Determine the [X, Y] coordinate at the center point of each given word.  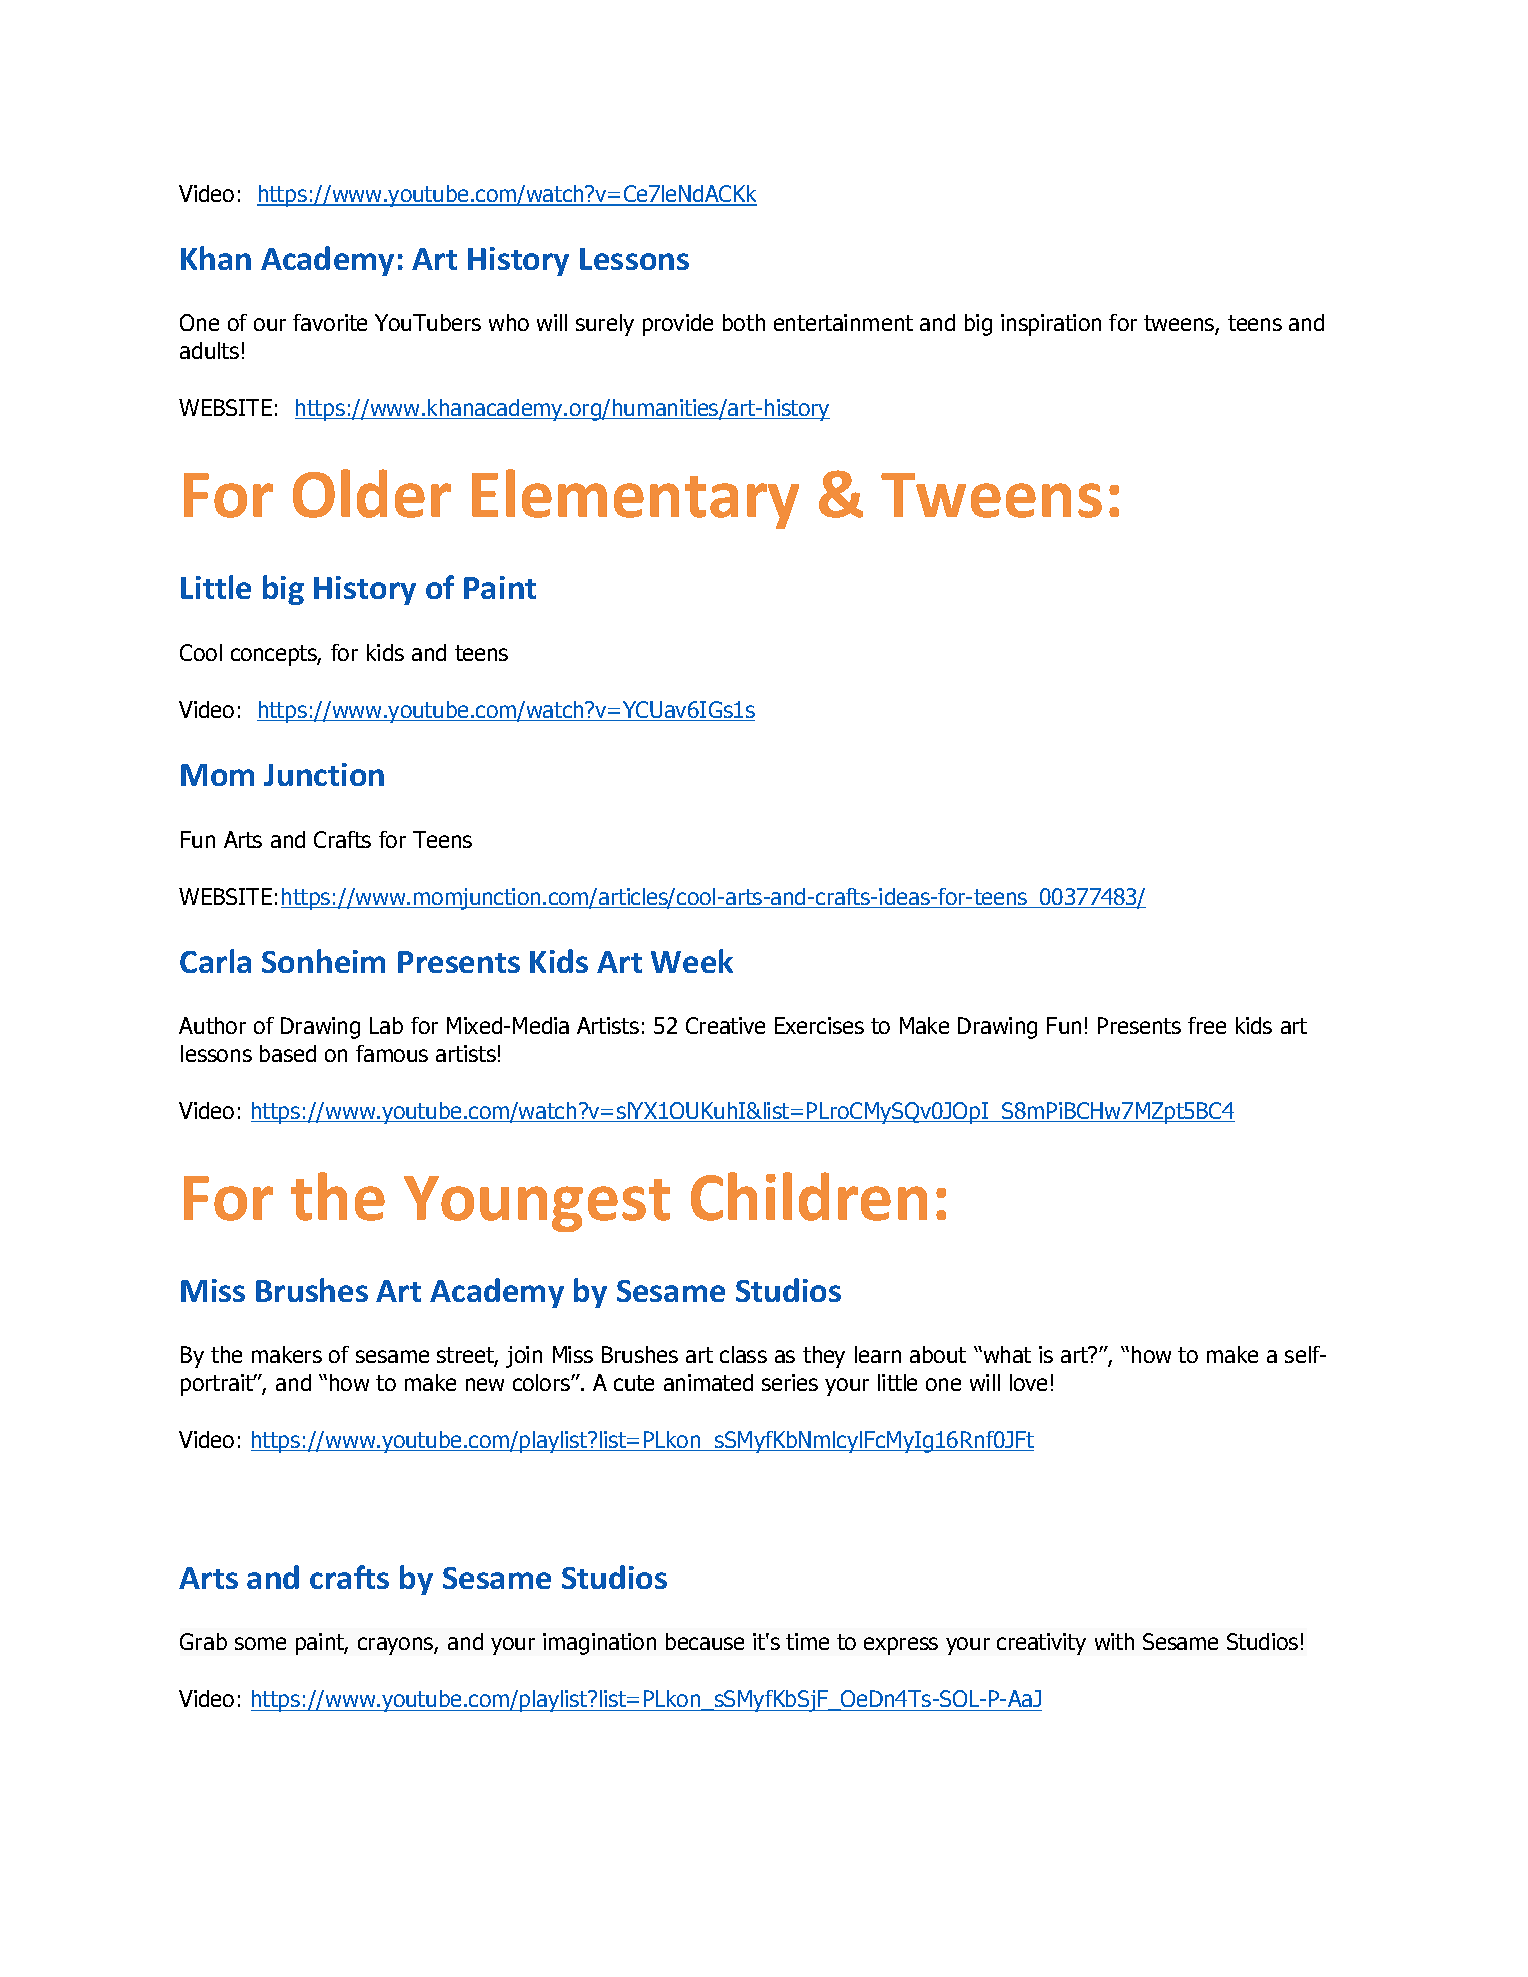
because [705, 1641]
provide [678, 325]
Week [692, 961]
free [1207, 1025]
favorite [330, 322]
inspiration [1051, 325]
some [260, 1643]
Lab [386, 1025]
